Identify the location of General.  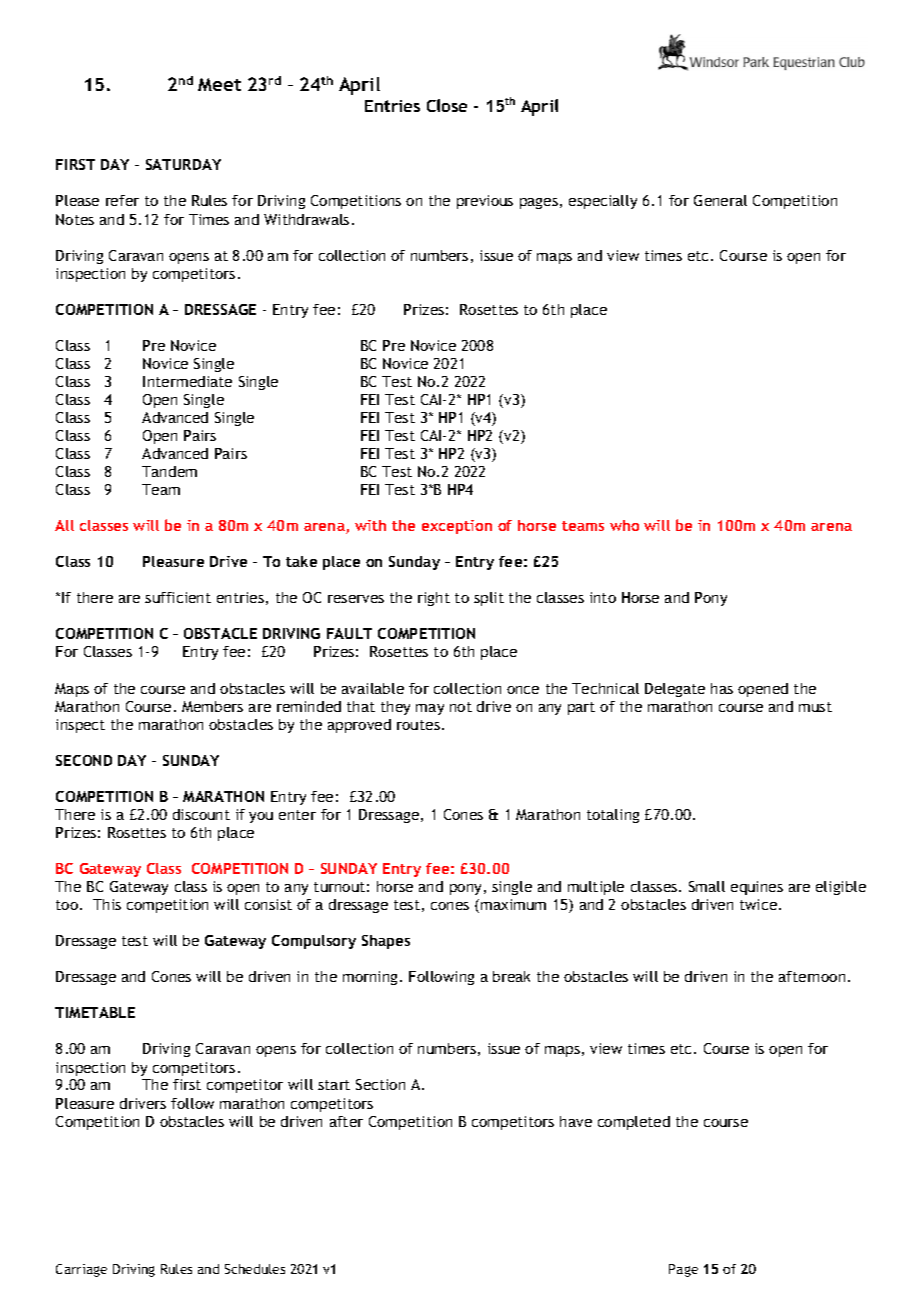
(720, 200).
